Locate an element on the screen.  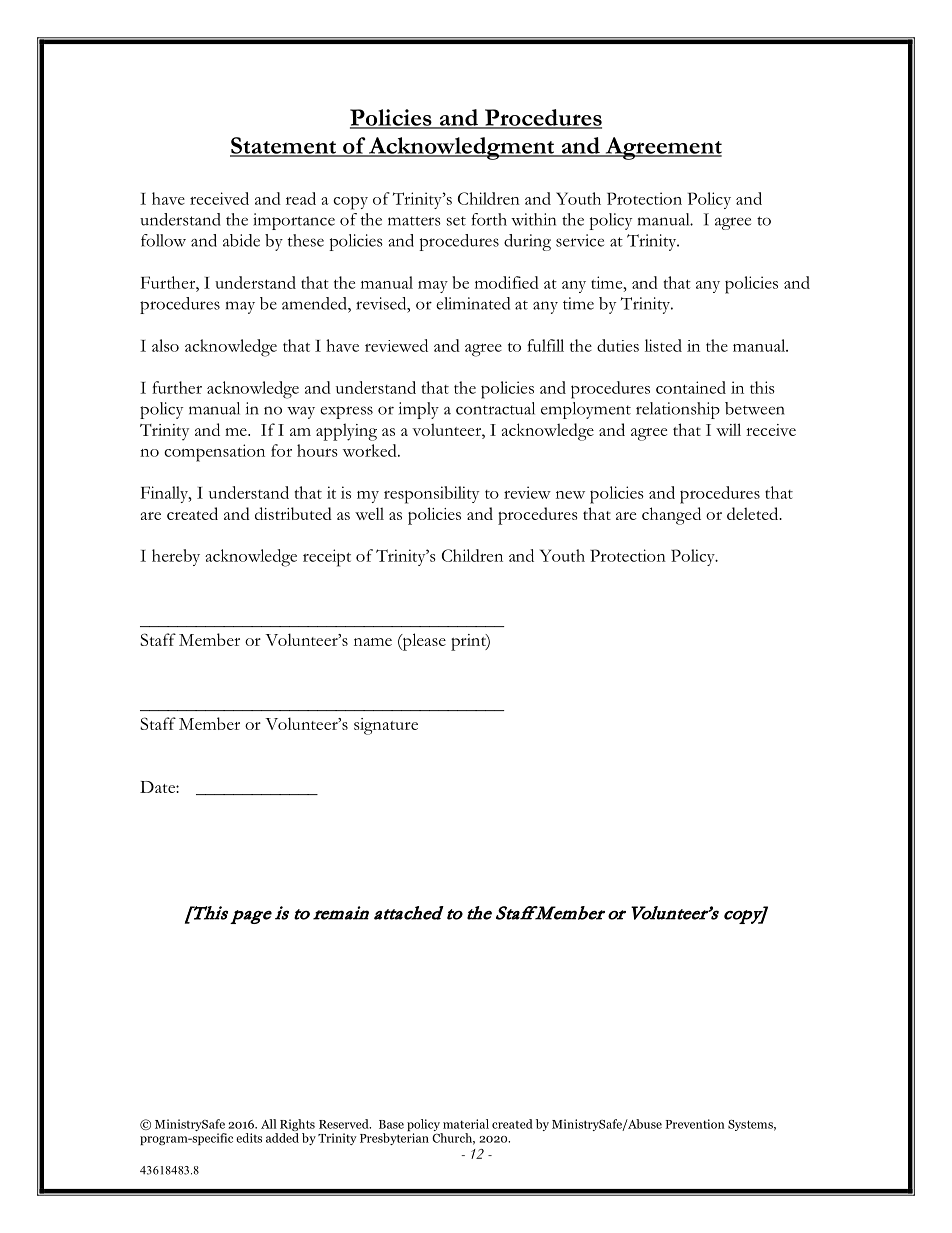
material is located at coordinates (466, 1124).
